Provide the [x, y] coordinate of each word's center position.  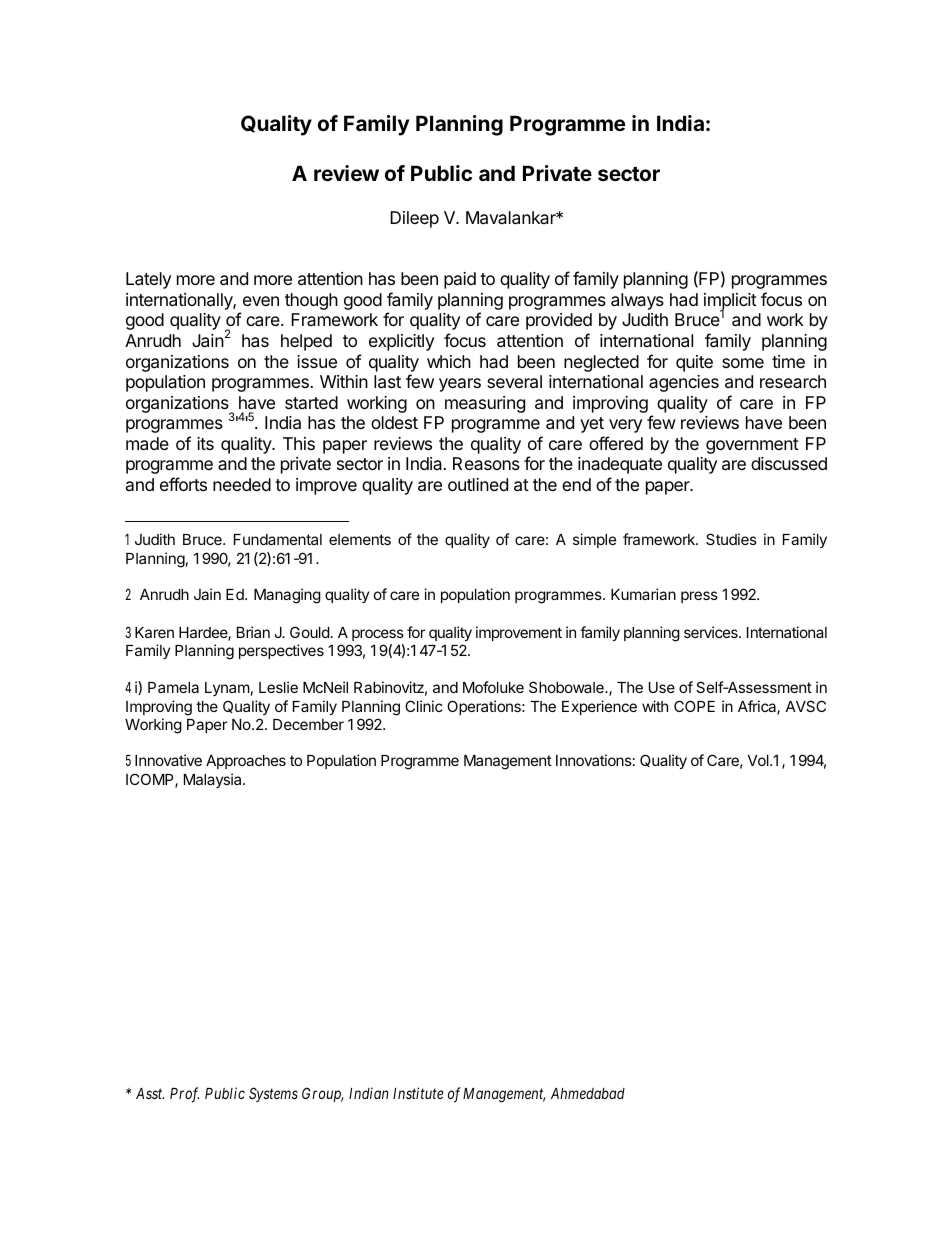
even [261, 301]
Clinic [424, 706]
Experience [599, 707]
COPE [694, 706]
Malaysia [214, 780]
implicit [730, 302]
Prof [184, 1095]
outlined [478, 484]
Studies [731, 539]
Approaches [246, 762]
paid [460, 280]
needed [242, 484]
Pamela [173, 687]
